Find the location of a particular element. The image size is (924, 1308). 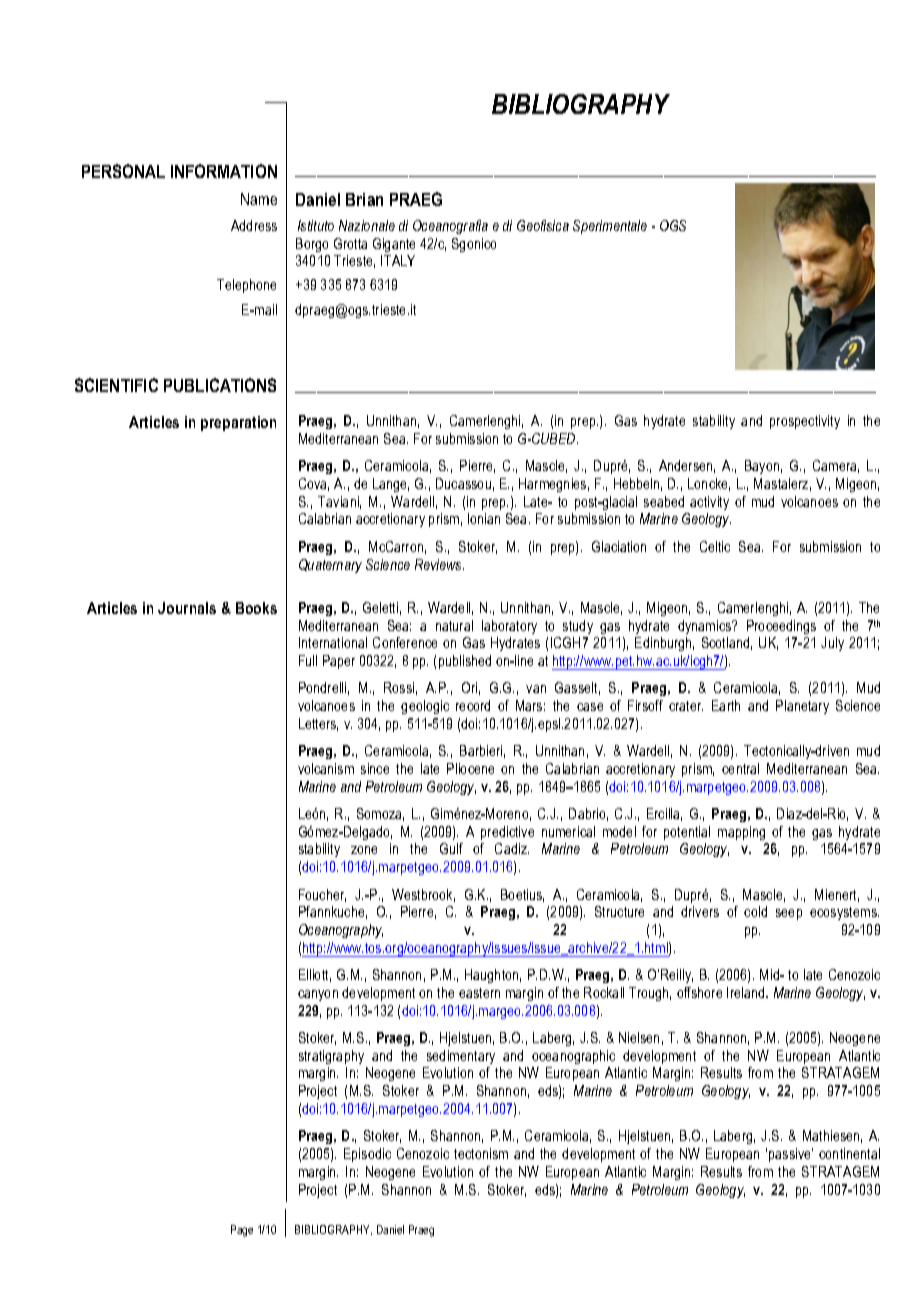

Celtic is located at coordinates (715, 546).
